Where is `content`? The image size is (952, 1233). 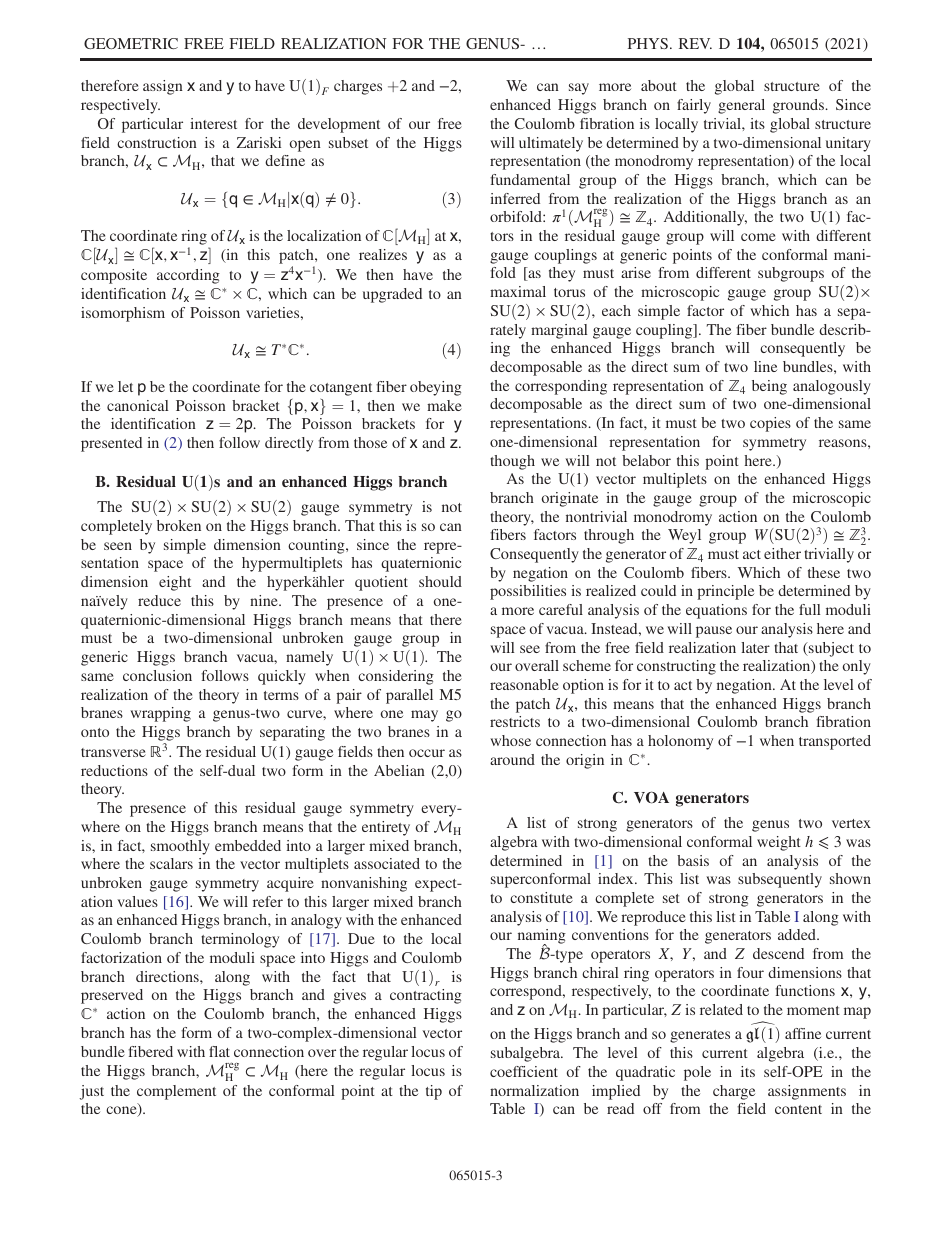
content is located at coordinates (798, 1109).
